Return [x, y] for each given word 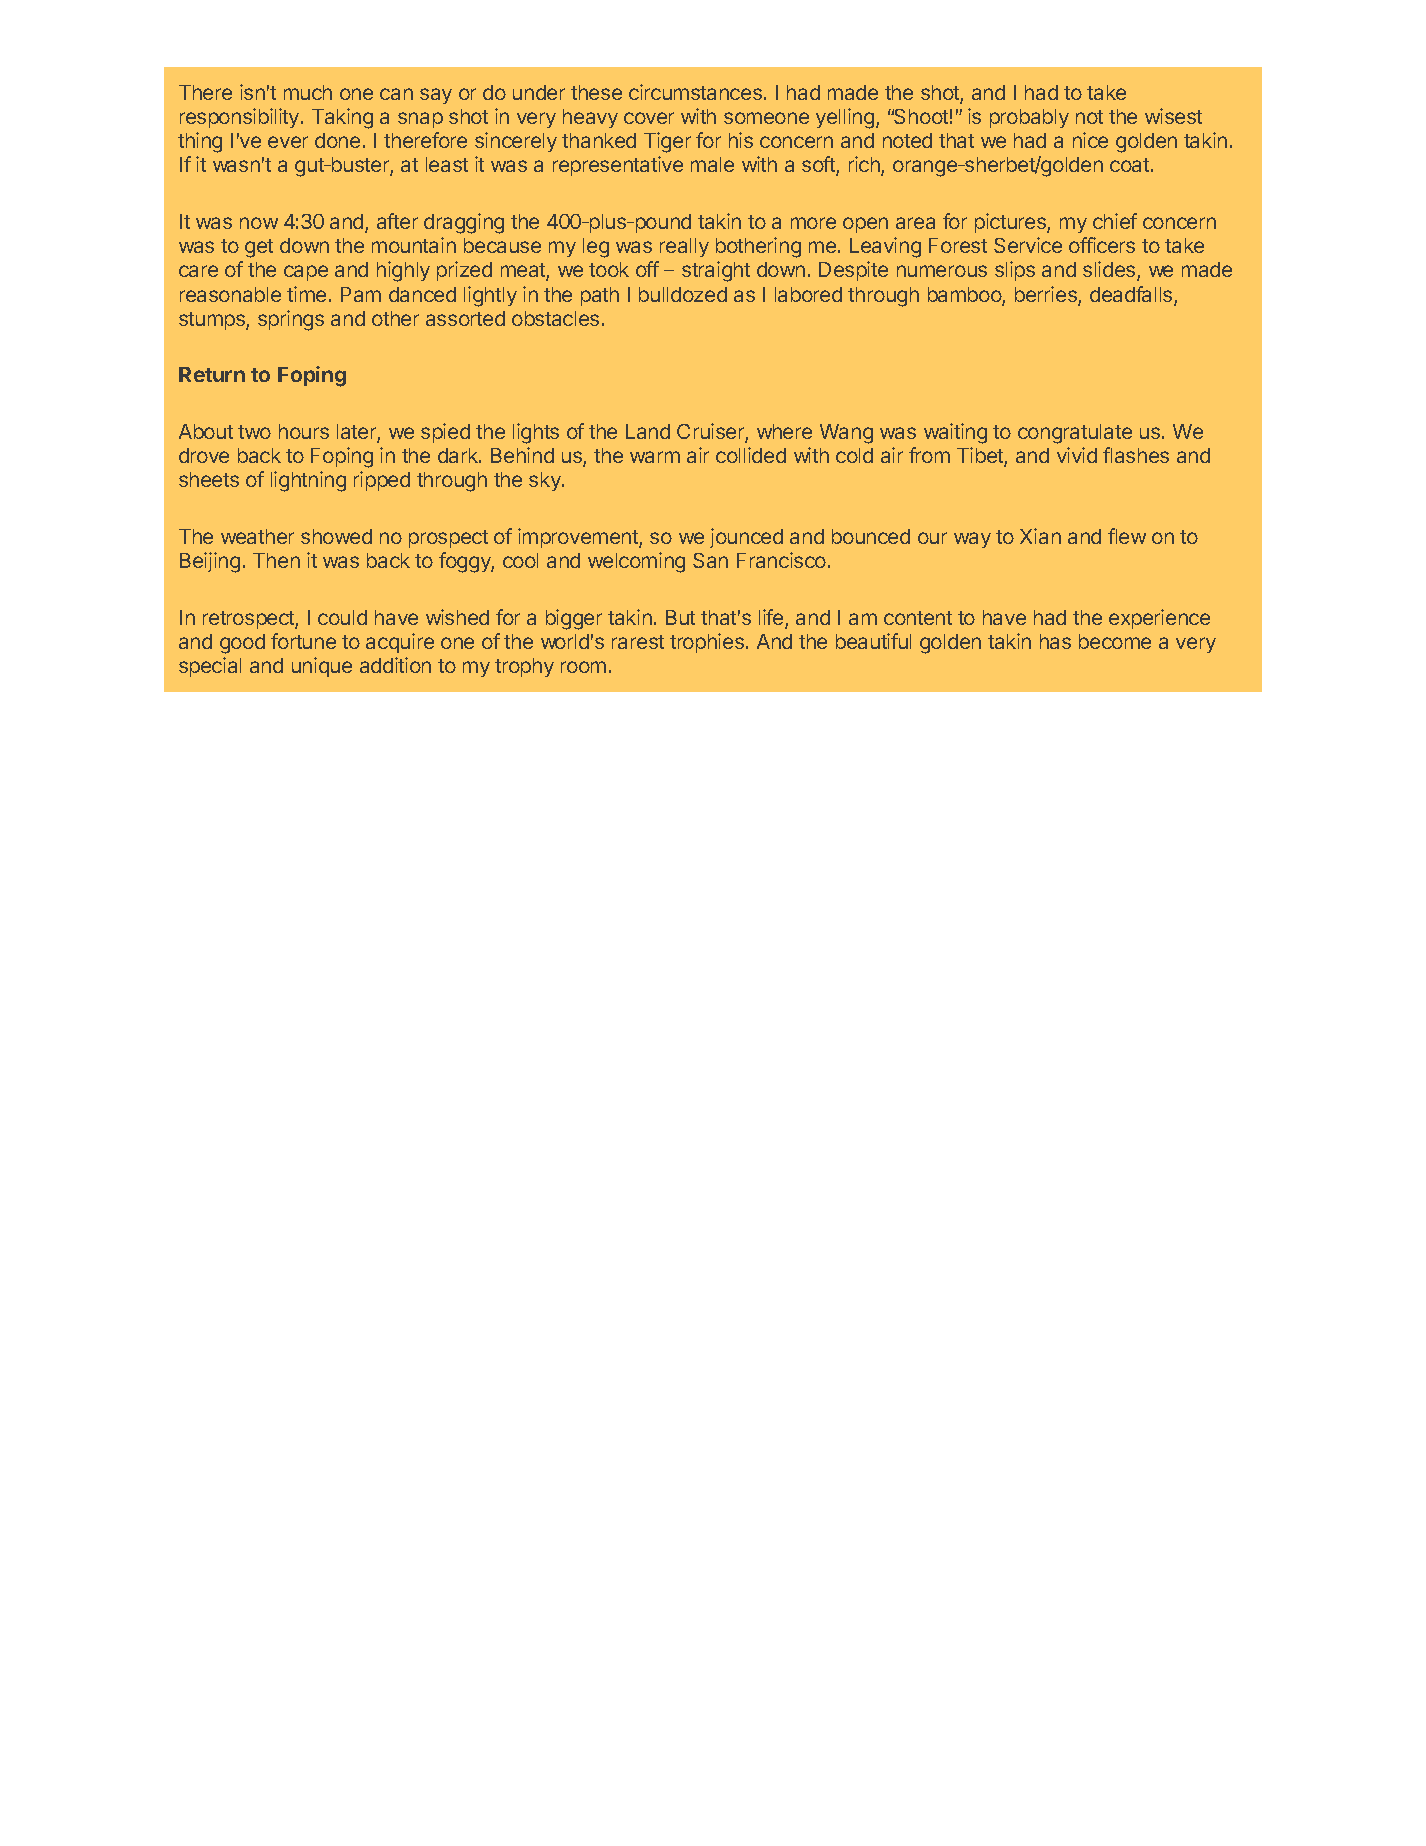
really [684, 247]
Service [1028, 245]
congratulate [1075, 434]
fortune [303, 641]
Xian [1040, 536]
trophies [707, 643]
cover [649, 118]
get [259, 248]
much [308, 92]
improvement [579, 538]
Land [648, 431]
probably [1029, 118]
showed [336, 536]
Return [212, 374]
